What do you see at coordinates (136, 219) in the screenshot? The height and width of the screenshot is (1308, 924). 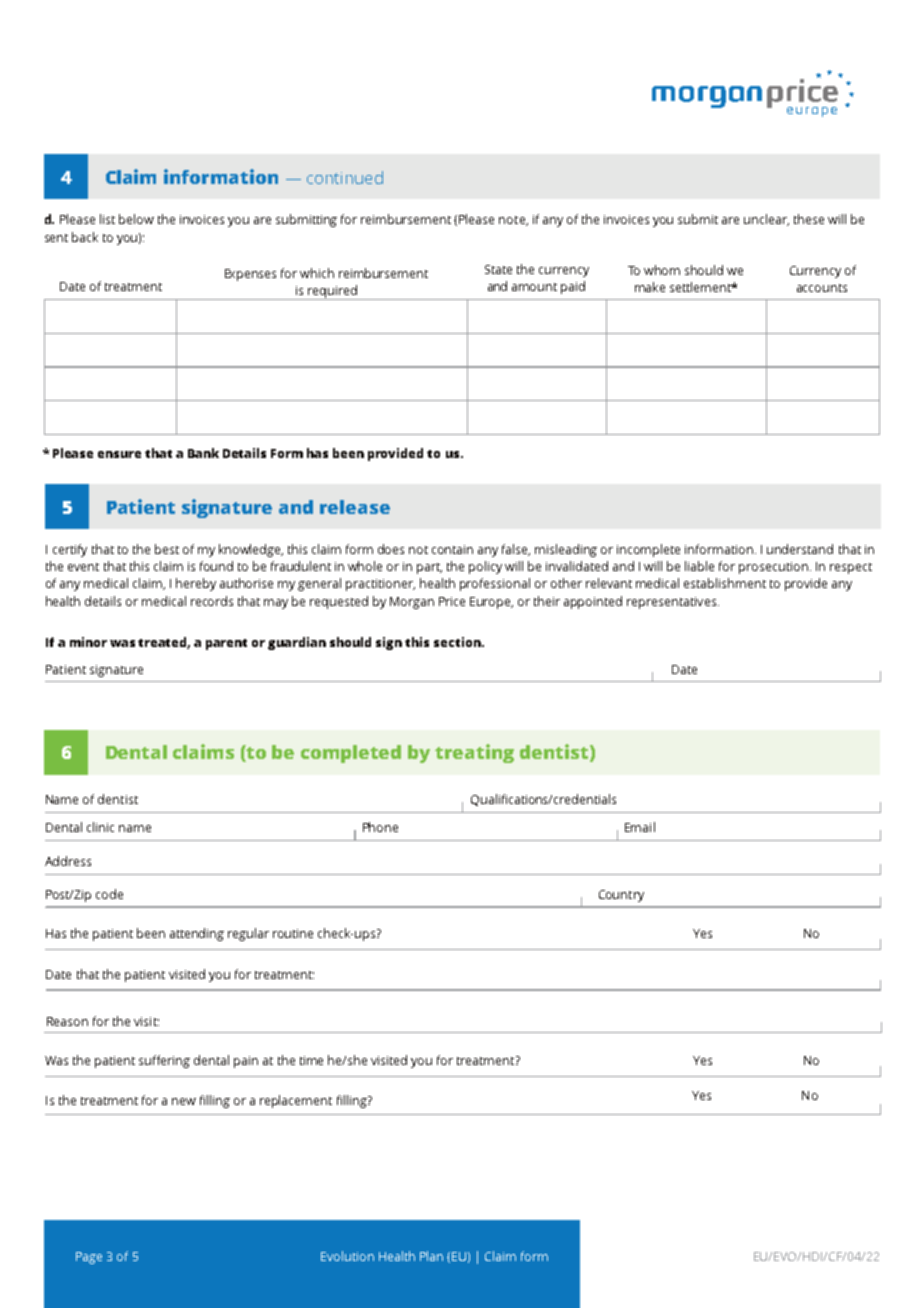 I see `below` at bounding box center [136, 219].
